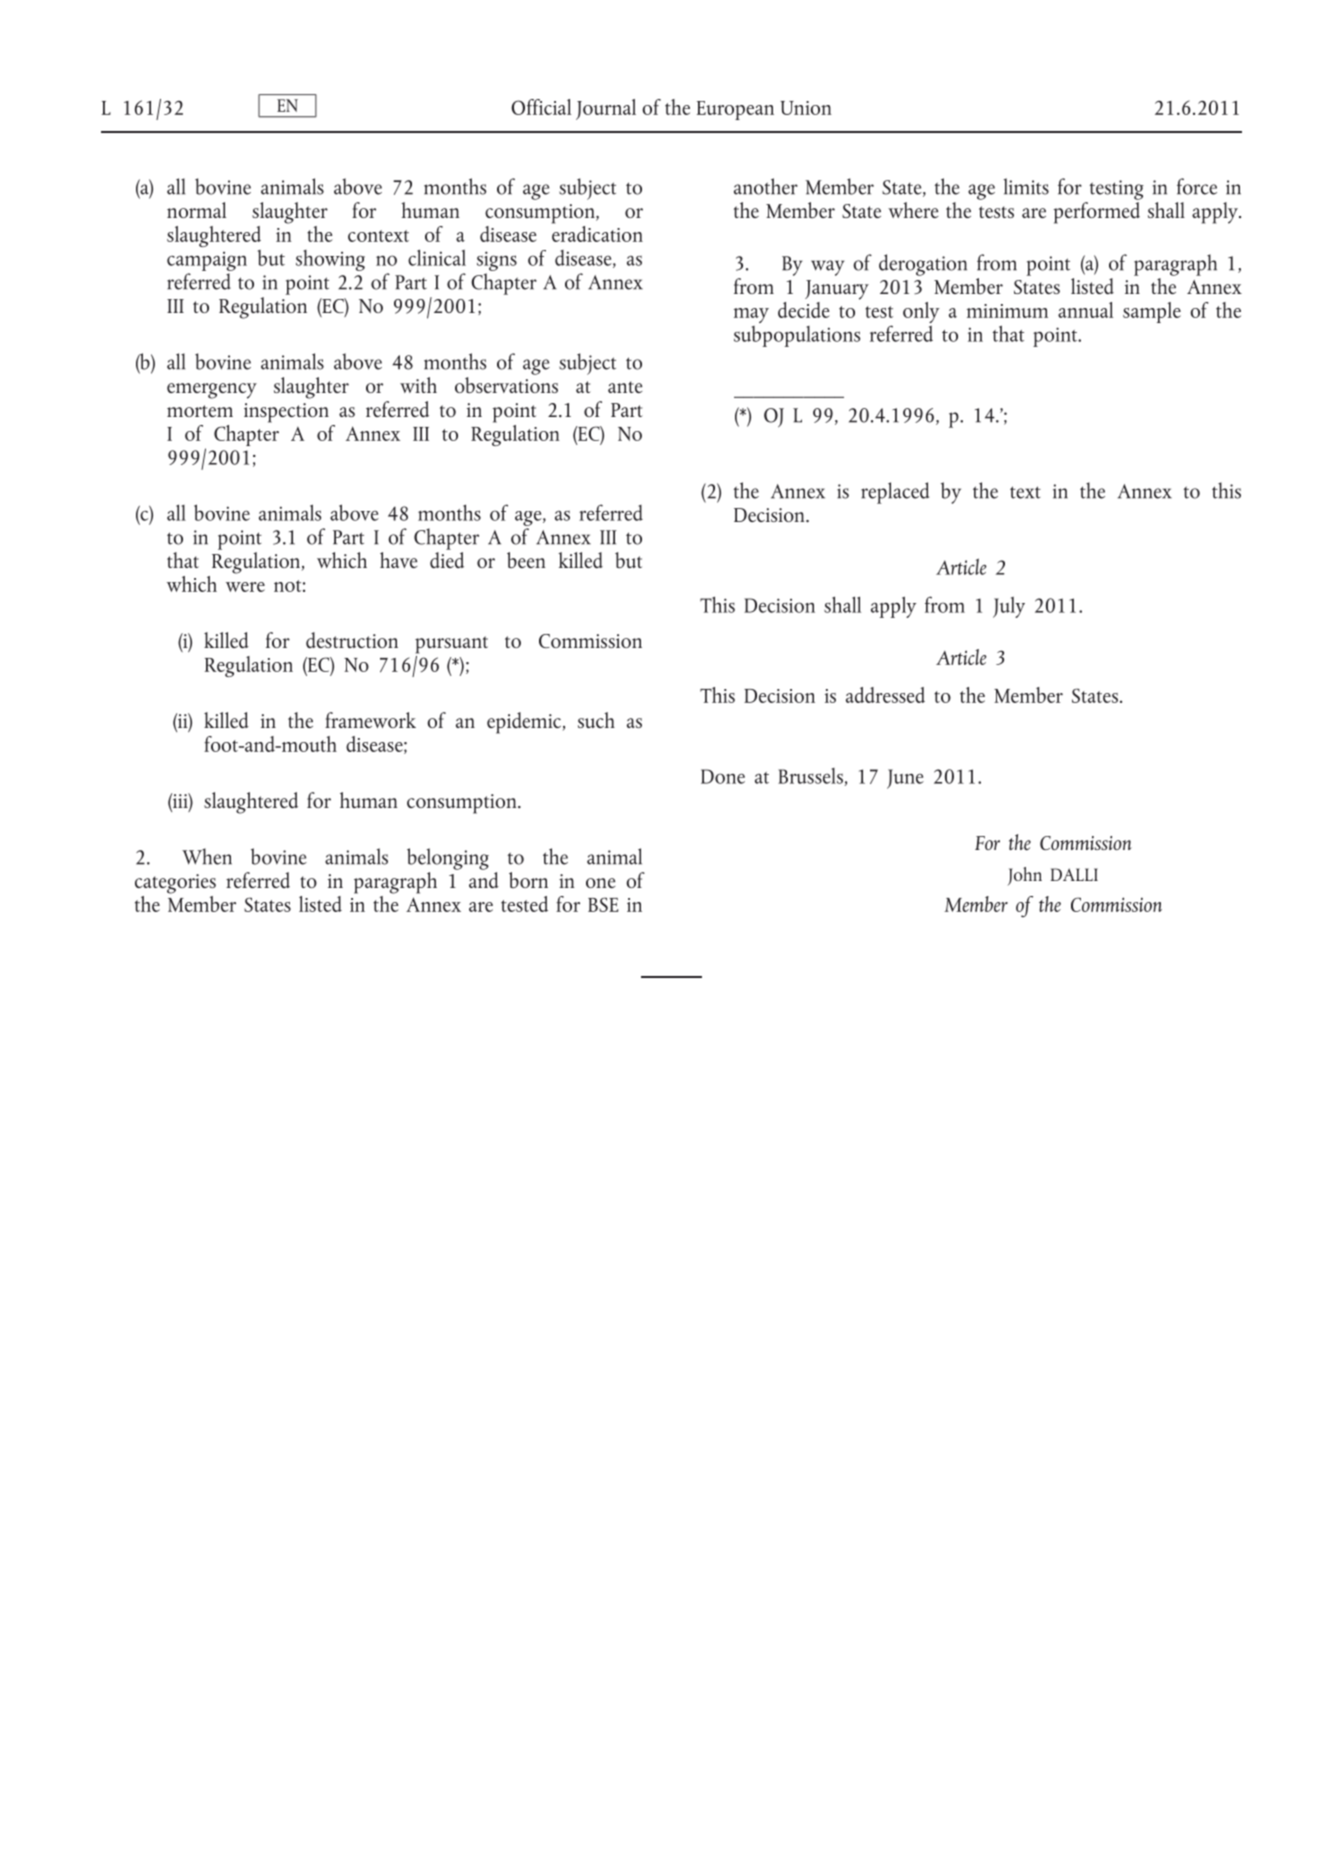 This document has height=1876, width=1327. What do you see at coordinates (895, 493) in the document?
I see `replaced` at bounding box center [895, 493].
